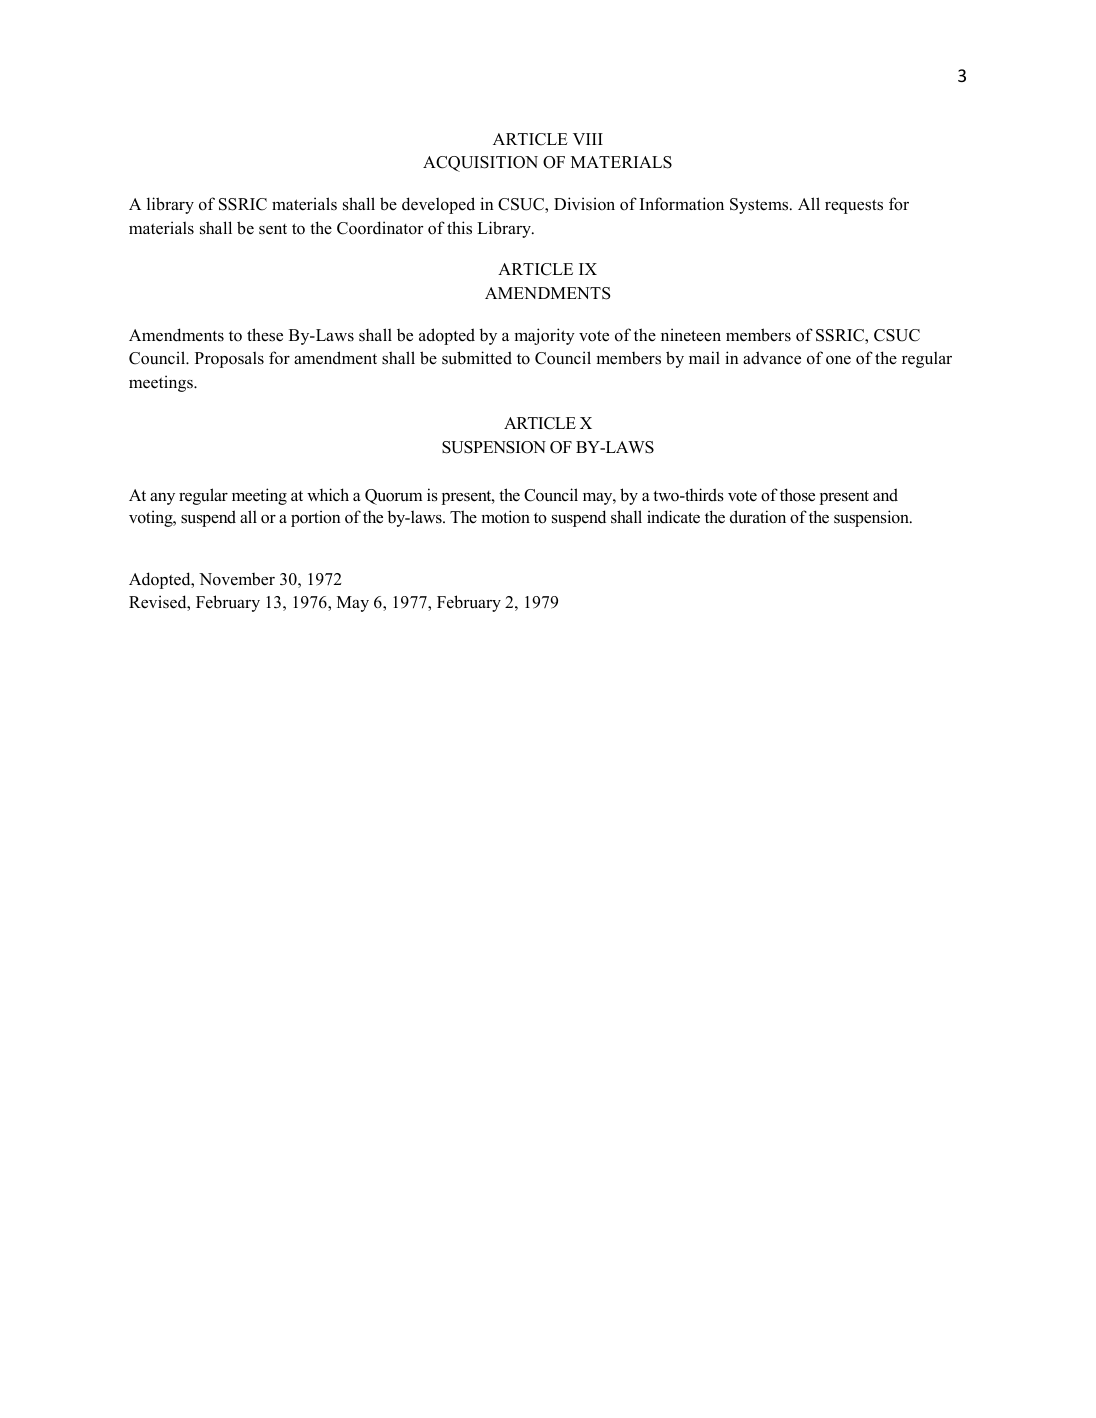 The height and width of the page is (1418, 1096). I want to click on Proposals, so click(229, 359).
